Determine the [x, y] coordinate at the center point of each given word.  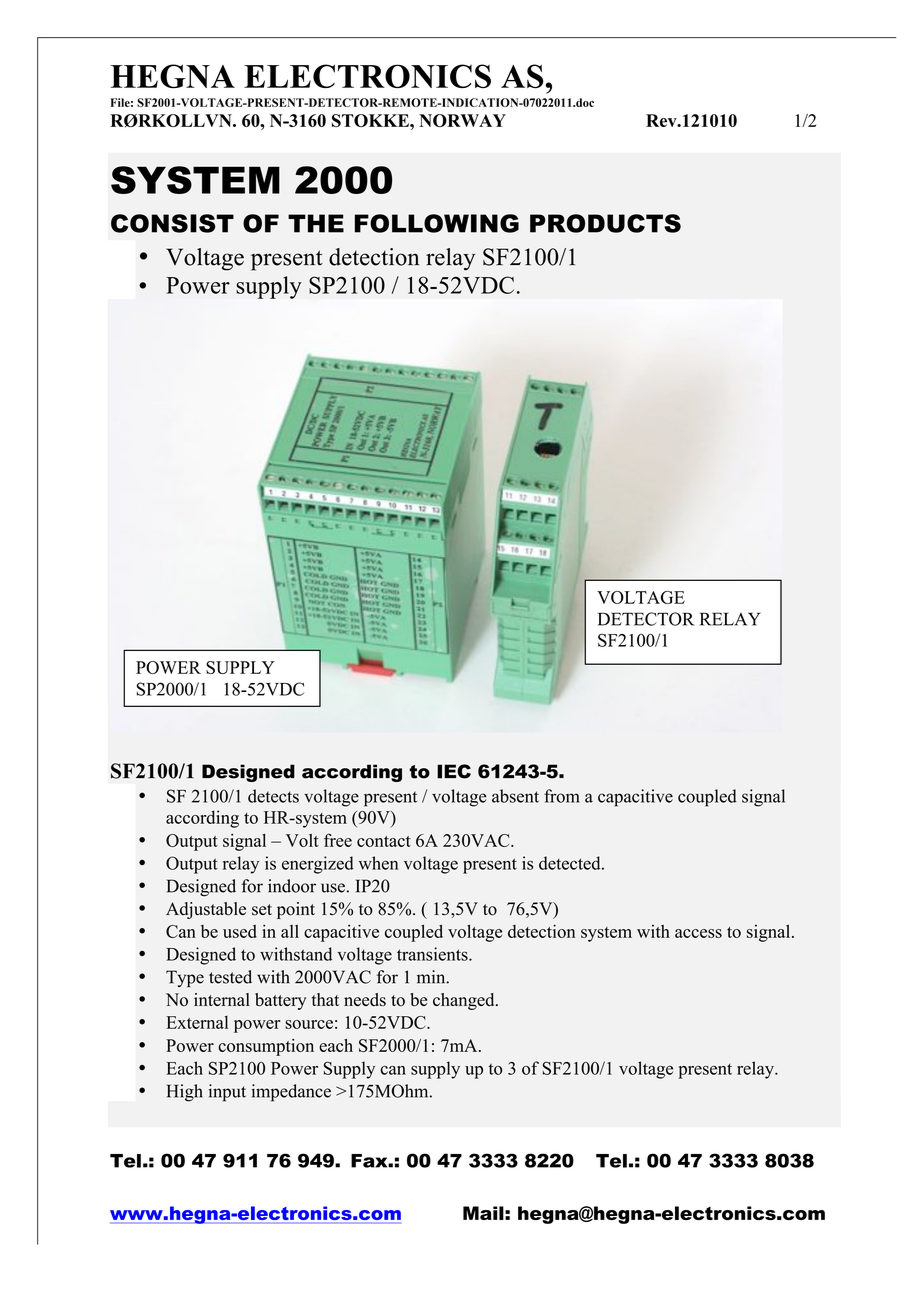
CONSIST [172, 223]
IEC [454, 771]
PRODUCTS [605, 223]
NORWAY [462, 120]
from [562, 796]
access [698, 933]
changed [465, 1001]
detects [273, 796]
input [227, 1093]
